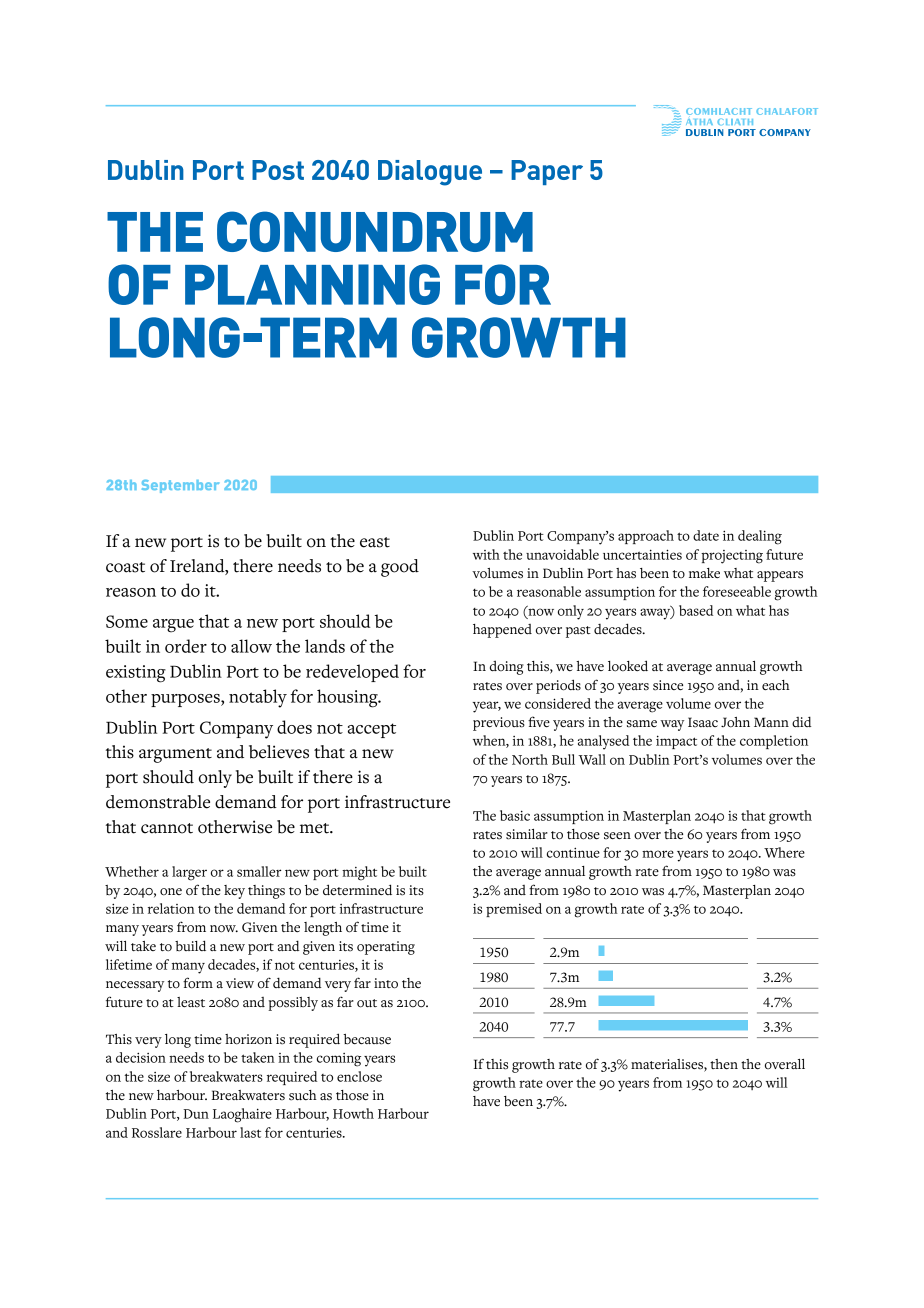  What do you see at coordinates (676, 742) in the document?
I see `impact` at bounding box center [676, 742].
